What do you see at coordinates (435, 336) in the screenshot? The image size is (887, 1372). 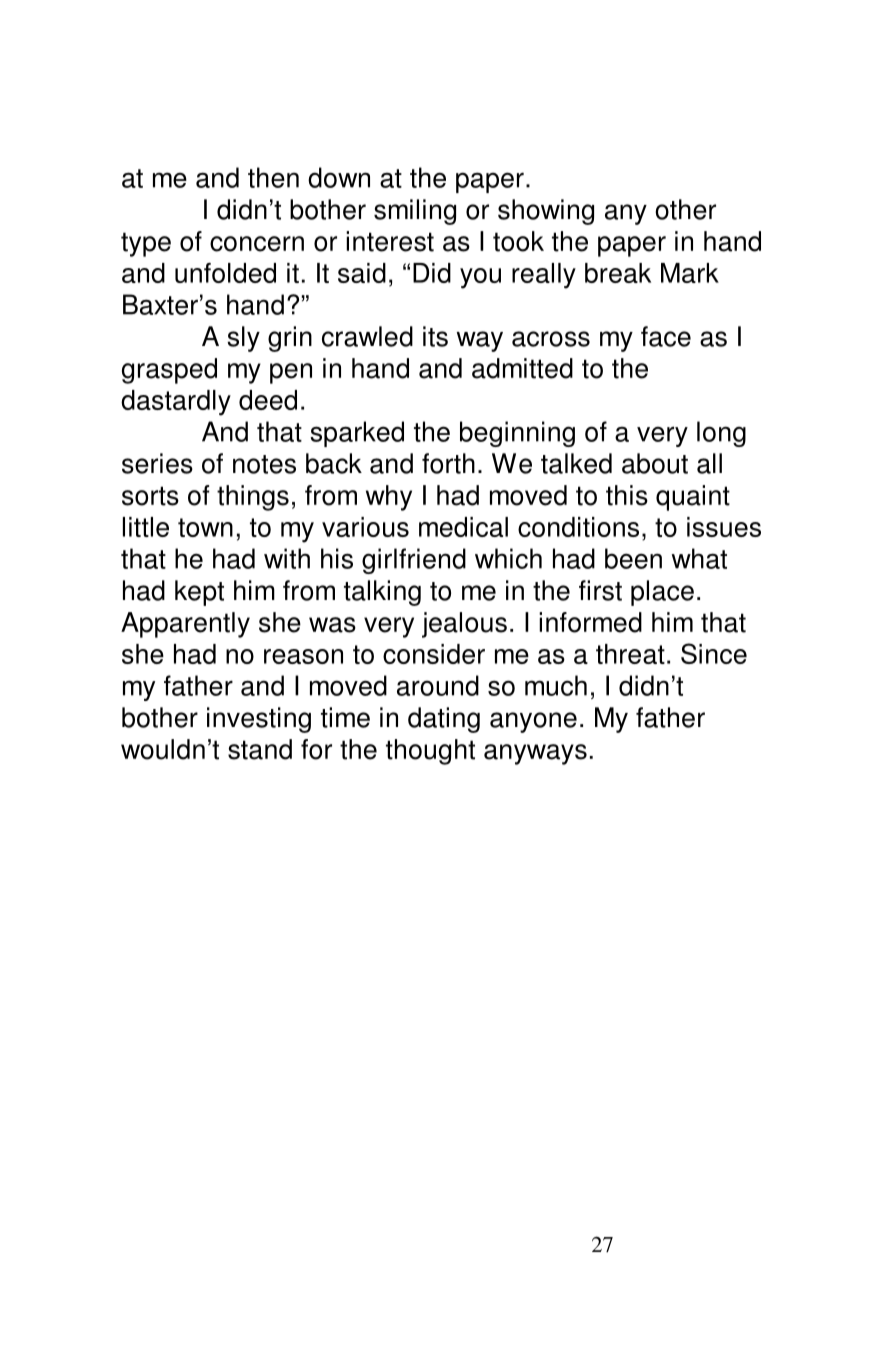 I see `its` at bounding box center [435, 336].
